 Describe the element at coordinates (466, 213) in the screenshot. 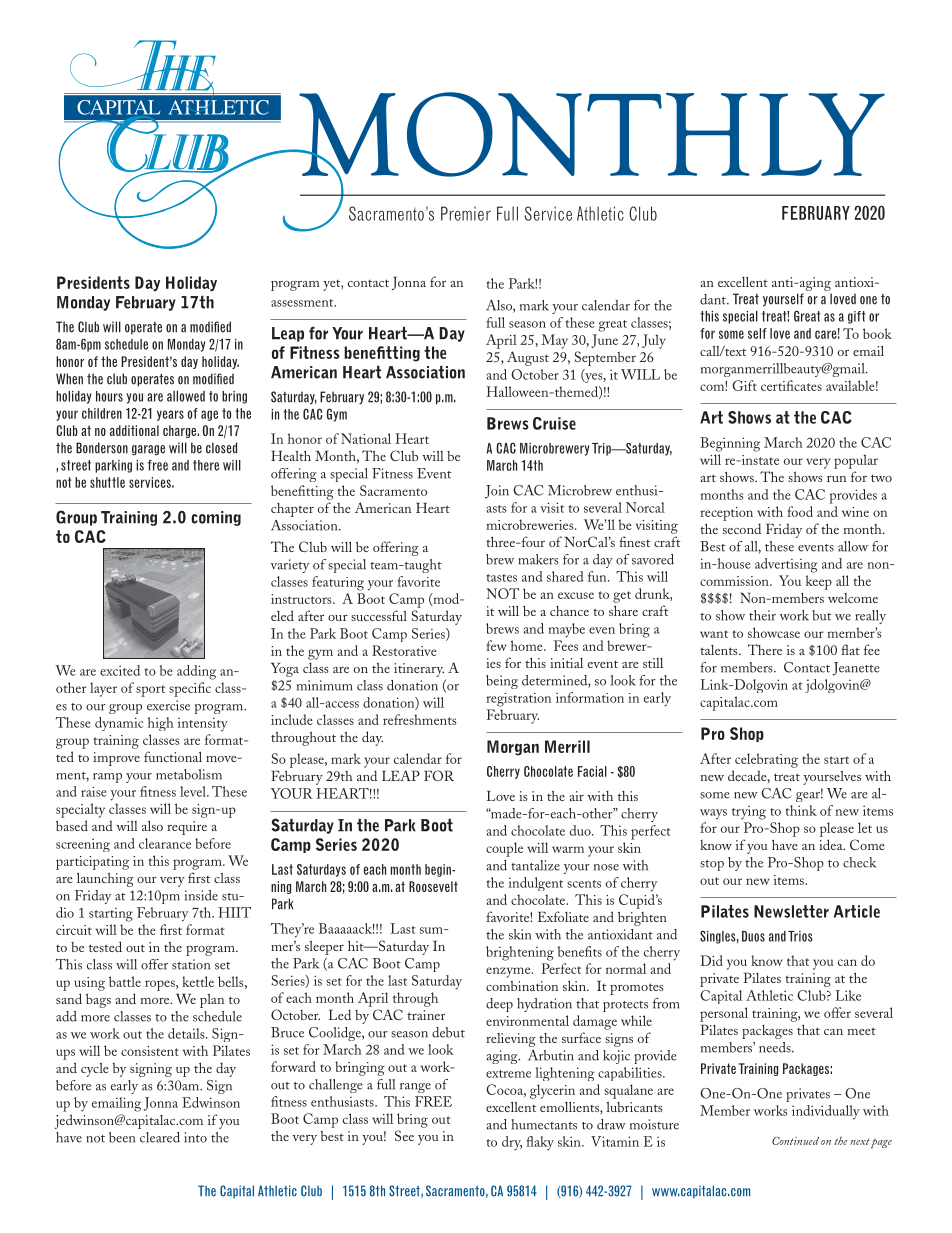

I see `Premier` at that location.
